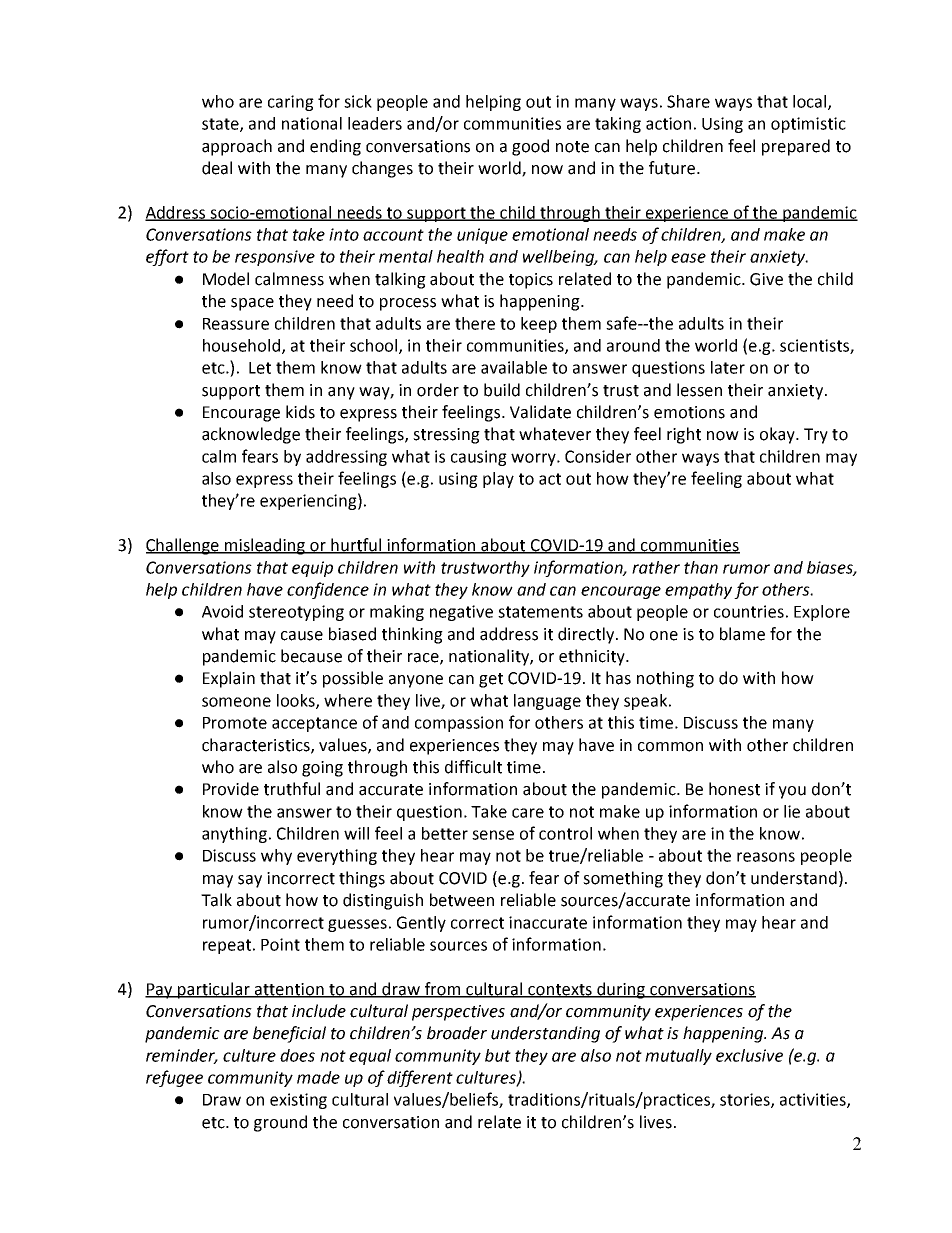 This screenshot has height=1233, width=952. What do you see at coordinates (734, 789) in the screenshot?
I see `honest` at bounding box center [734, 789].
